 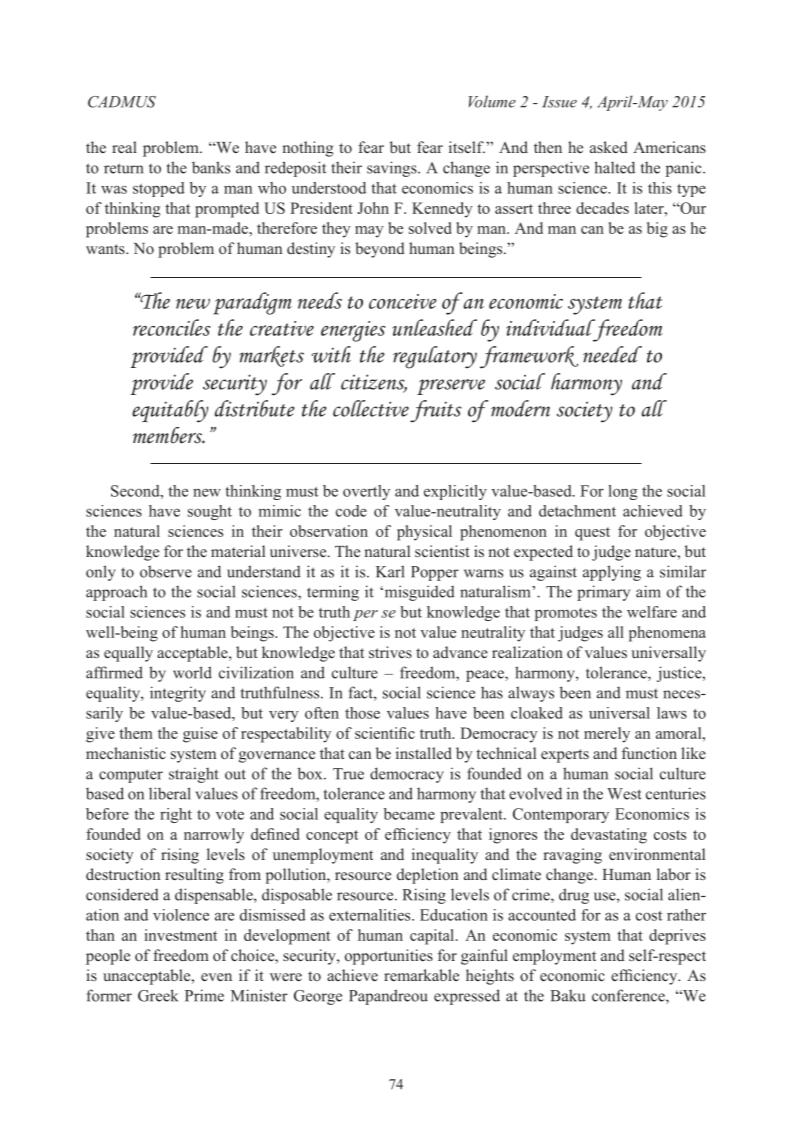 I want to click on welfare, so click(x=652, y=612).
